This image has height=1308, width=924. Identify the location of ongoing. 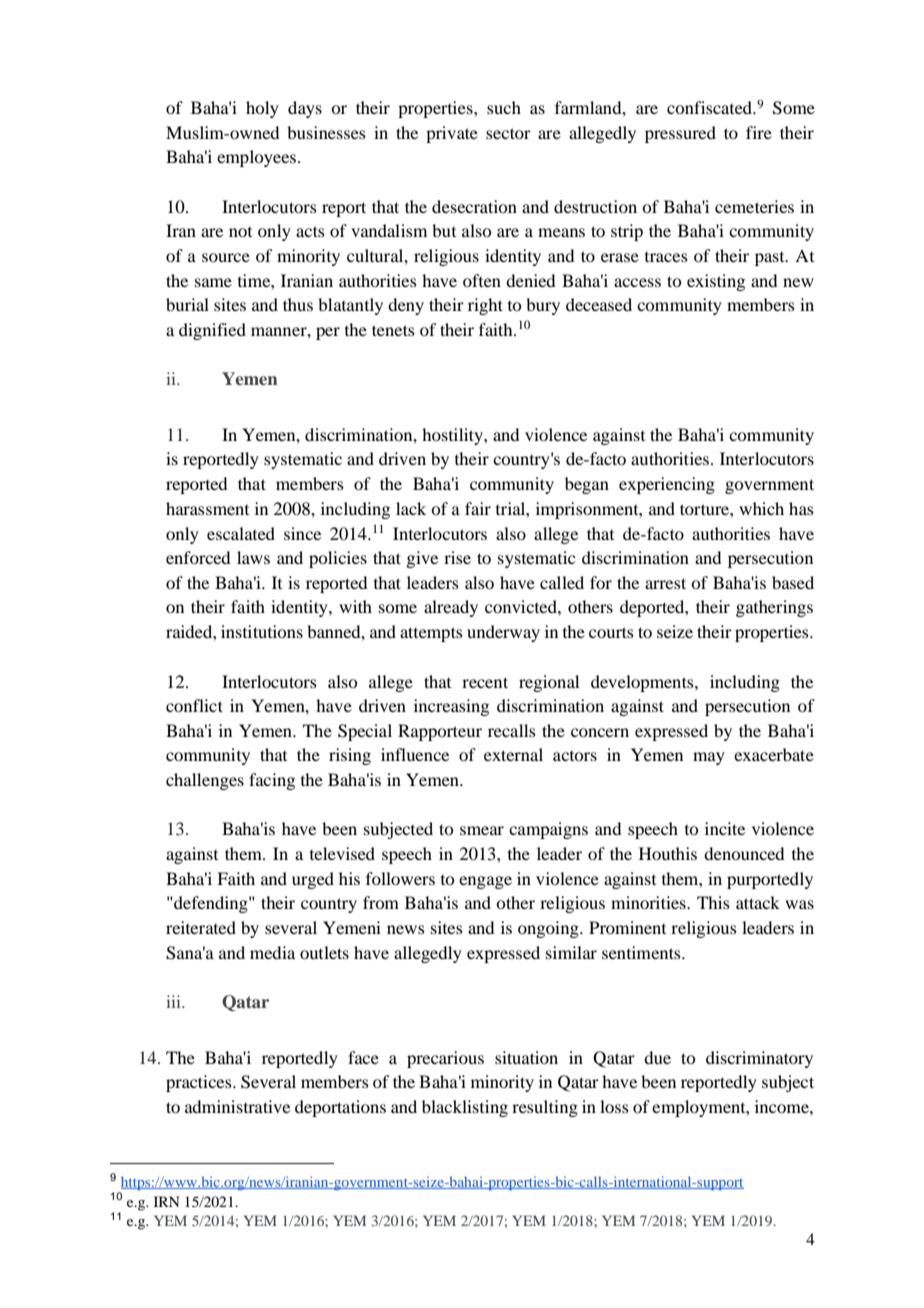
(549, 929).
